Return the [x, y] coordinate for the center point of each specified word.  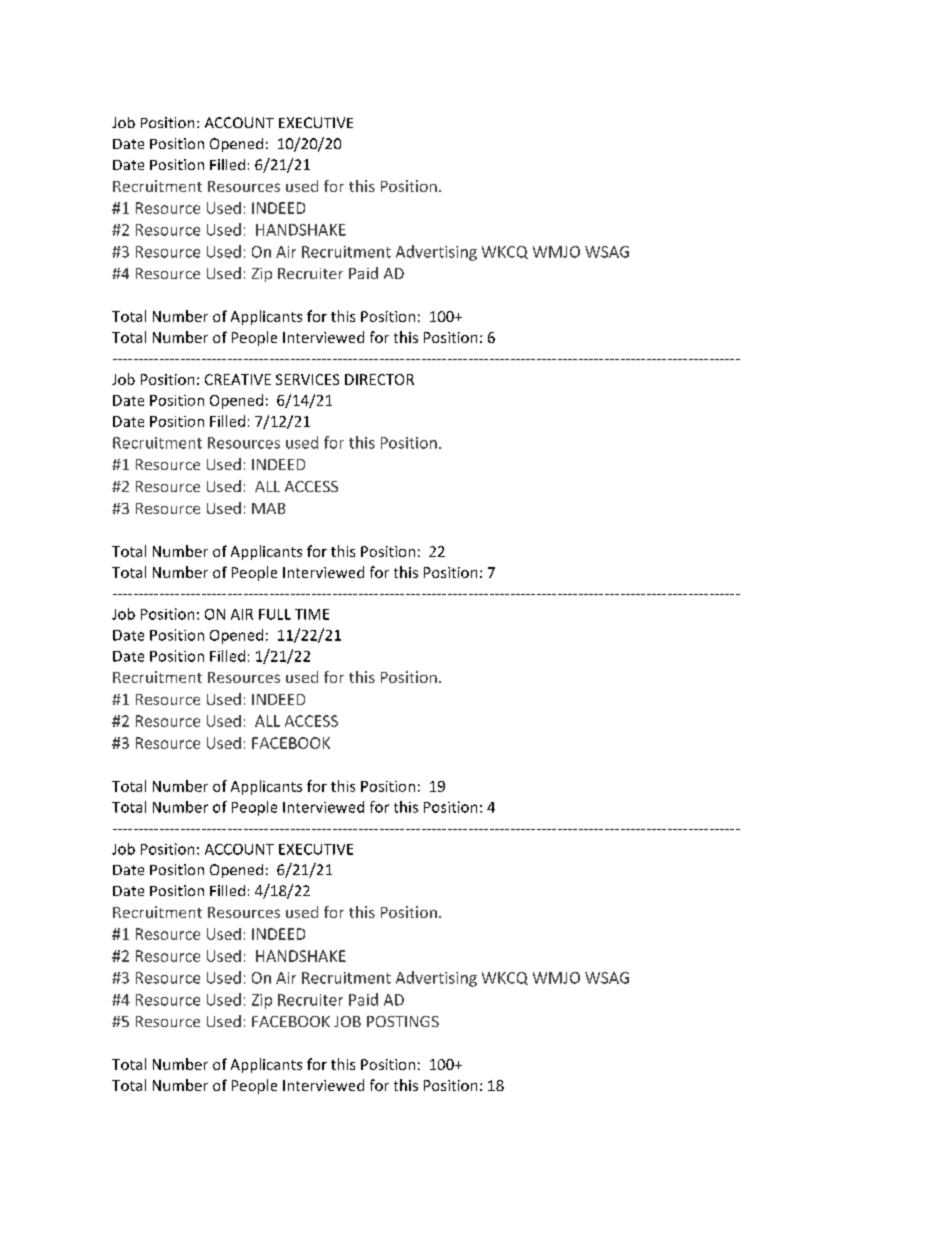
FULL [275, 614]
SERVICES [307, 379]
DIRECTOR [379, 379]
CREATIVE [238, 379]
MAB [268, 508]
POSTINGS [403, 1021]
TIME [312, 614]
